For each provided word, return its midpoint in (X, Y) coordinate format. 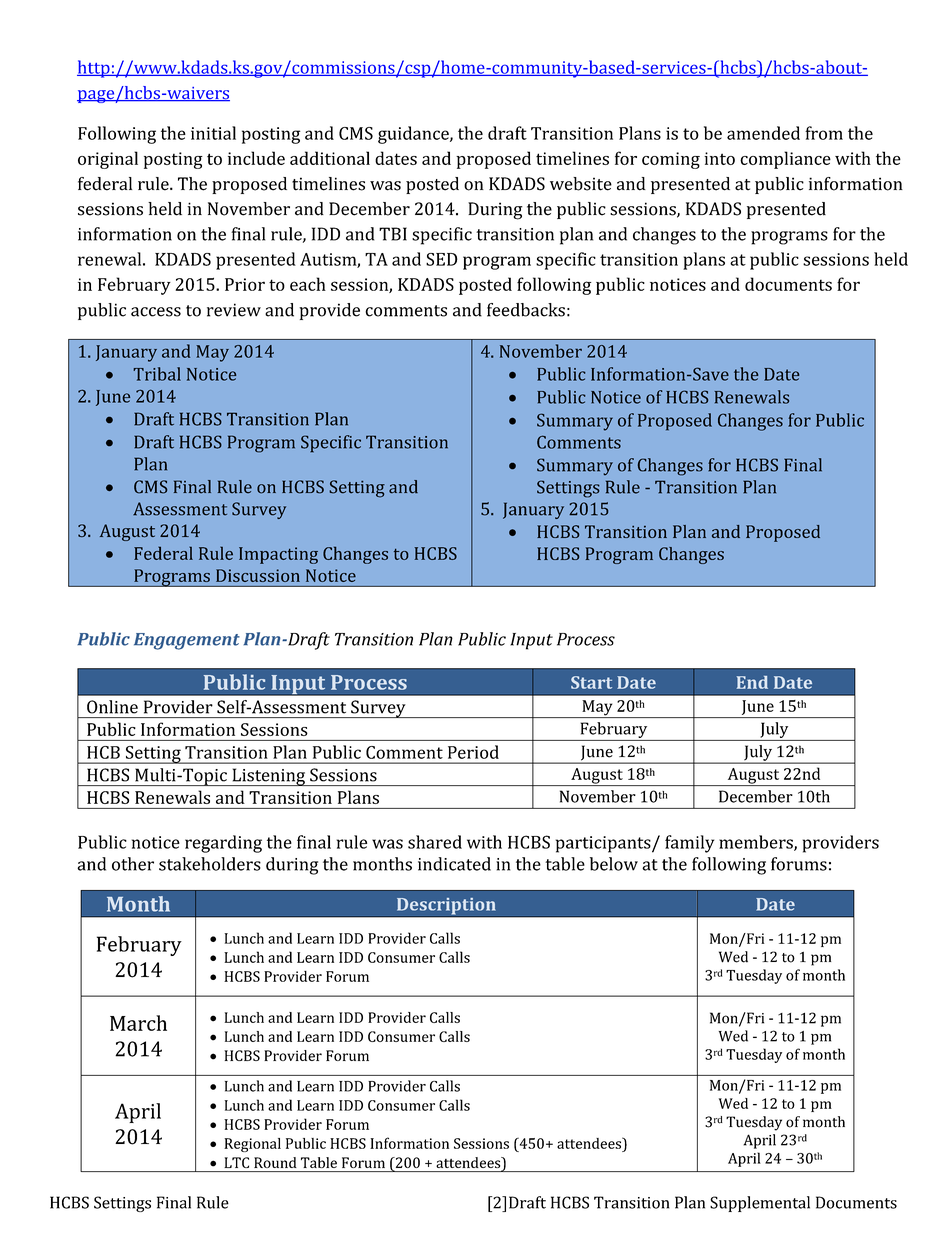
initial (213, 133)
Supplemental (760, 1204)
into (719, 158)
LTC (237, 1162)
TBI (393, 234)
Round (275, 1162)
